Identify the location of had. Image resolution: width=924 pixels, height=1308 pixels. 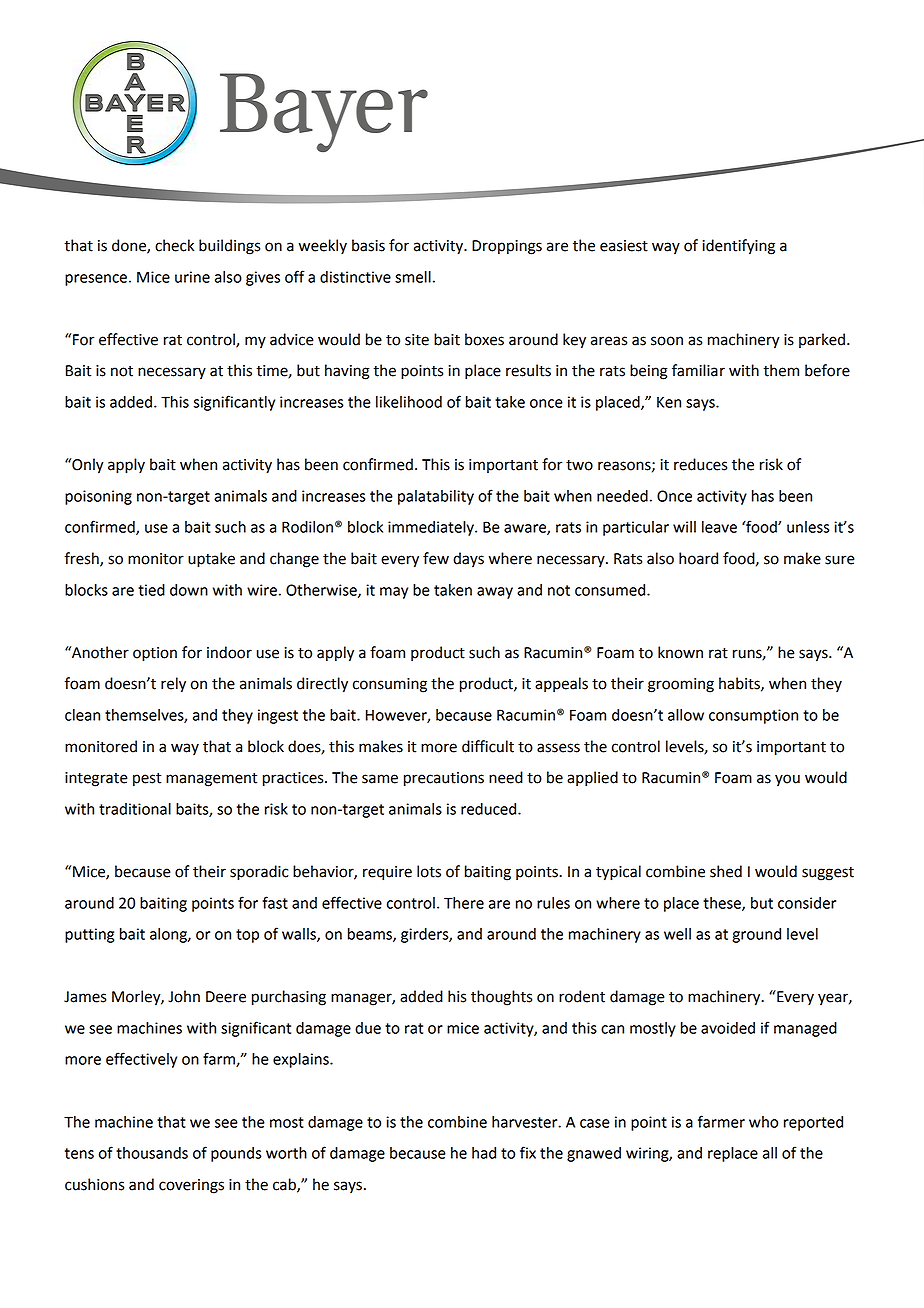
(484, 1153).
